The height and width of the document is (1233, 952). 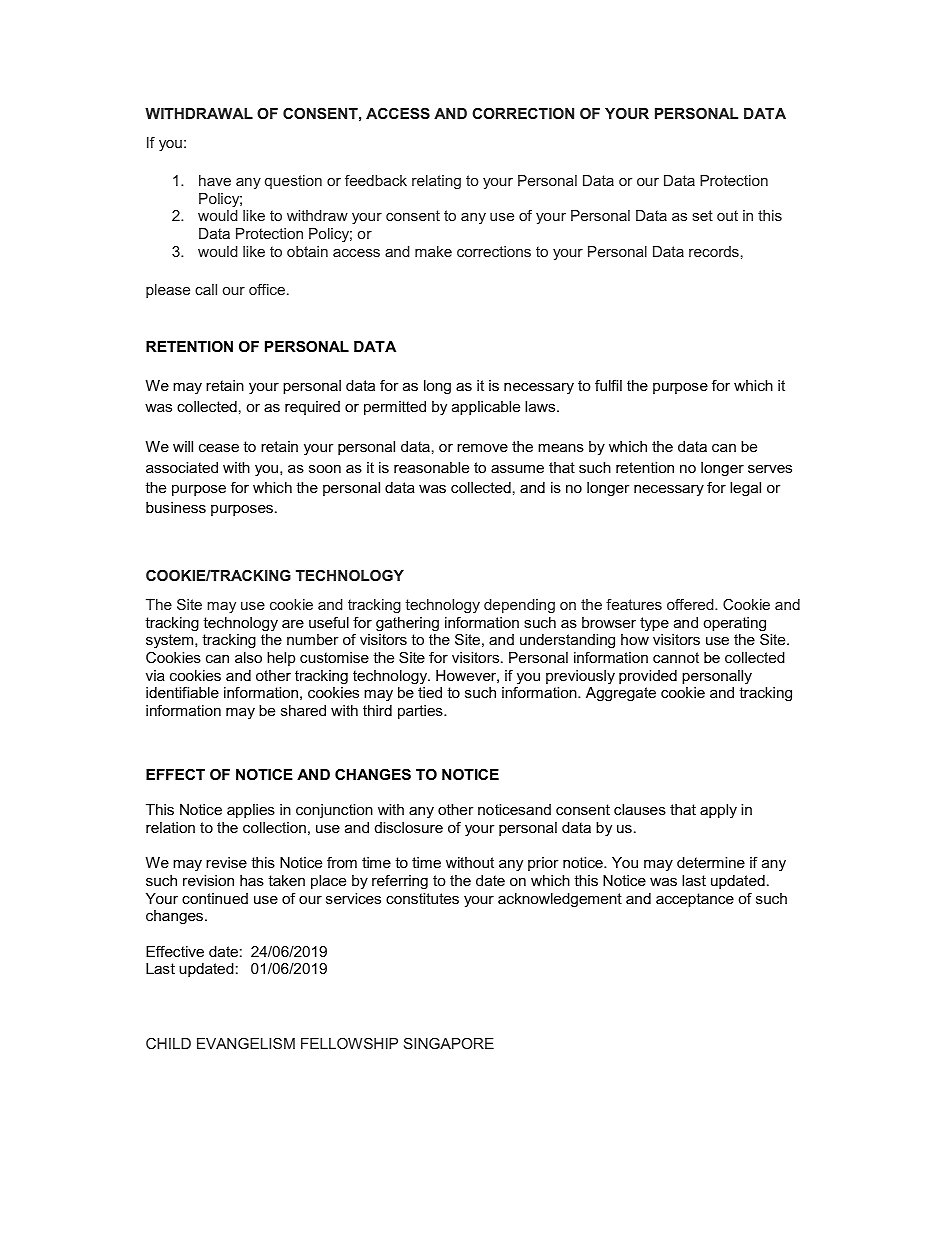 What do you see at coordinates (431, 467) in the document?
I see `reasonable` at bounding box center [431, 467].
